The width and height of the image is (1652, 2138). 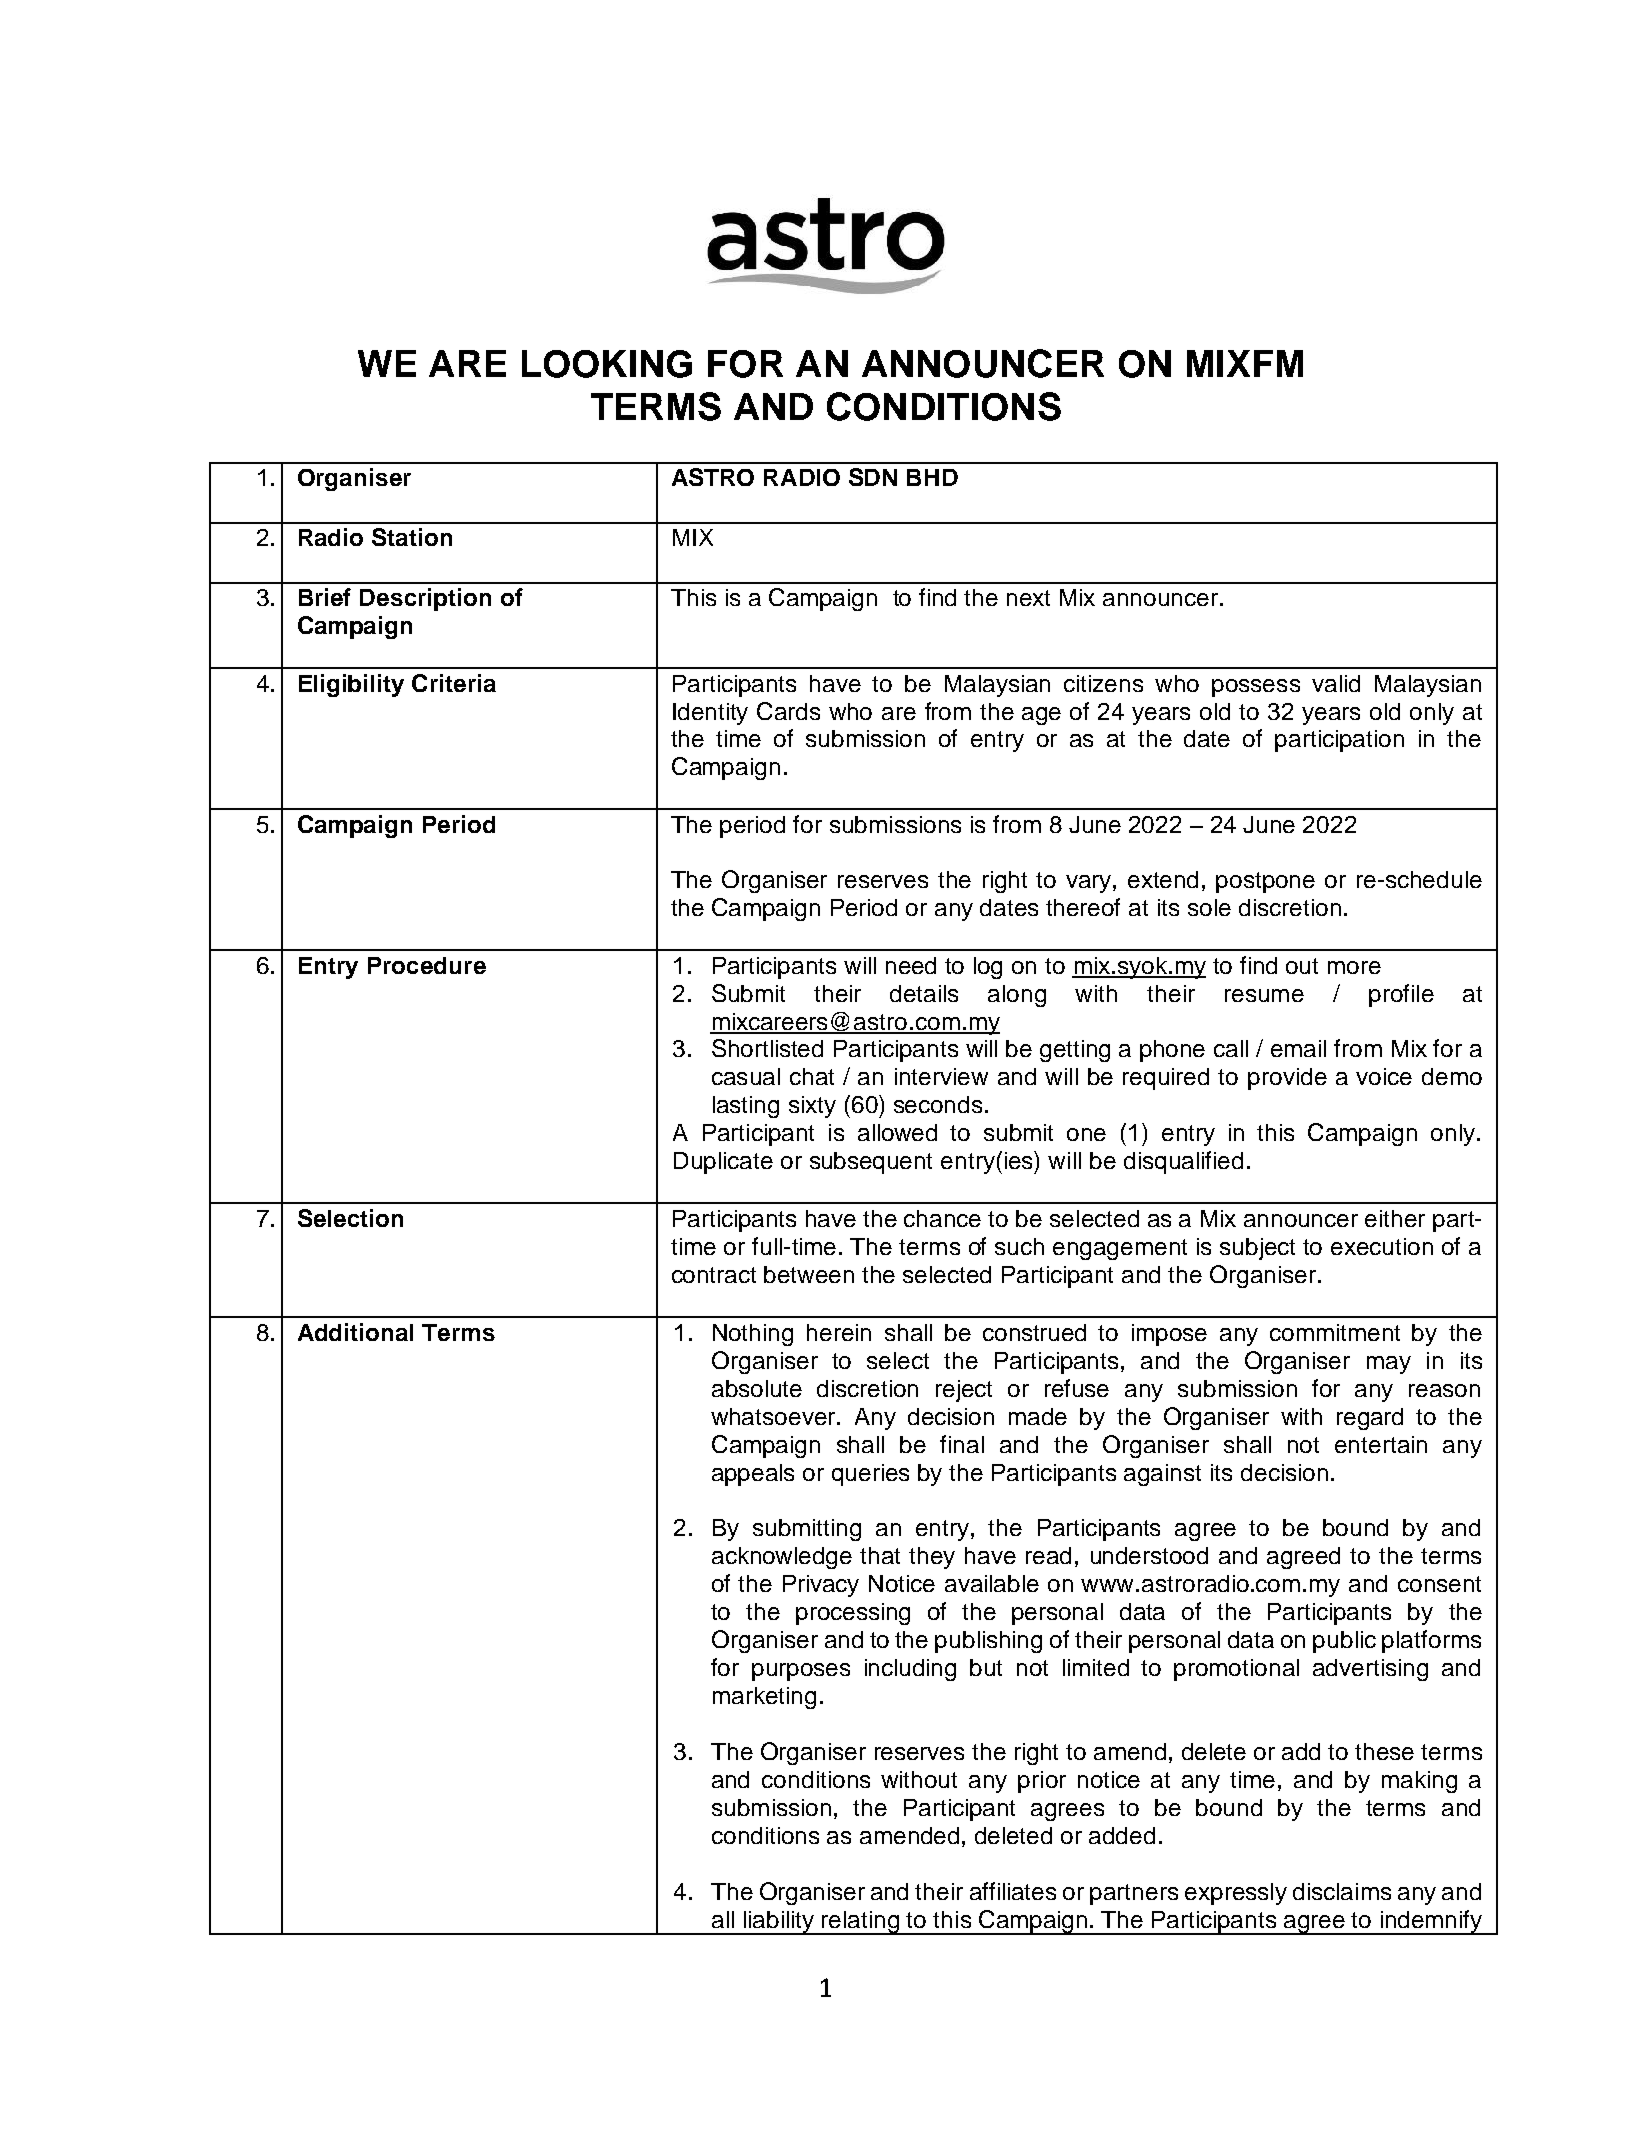 I want to click on SDN, so click(x=873, y=477).
